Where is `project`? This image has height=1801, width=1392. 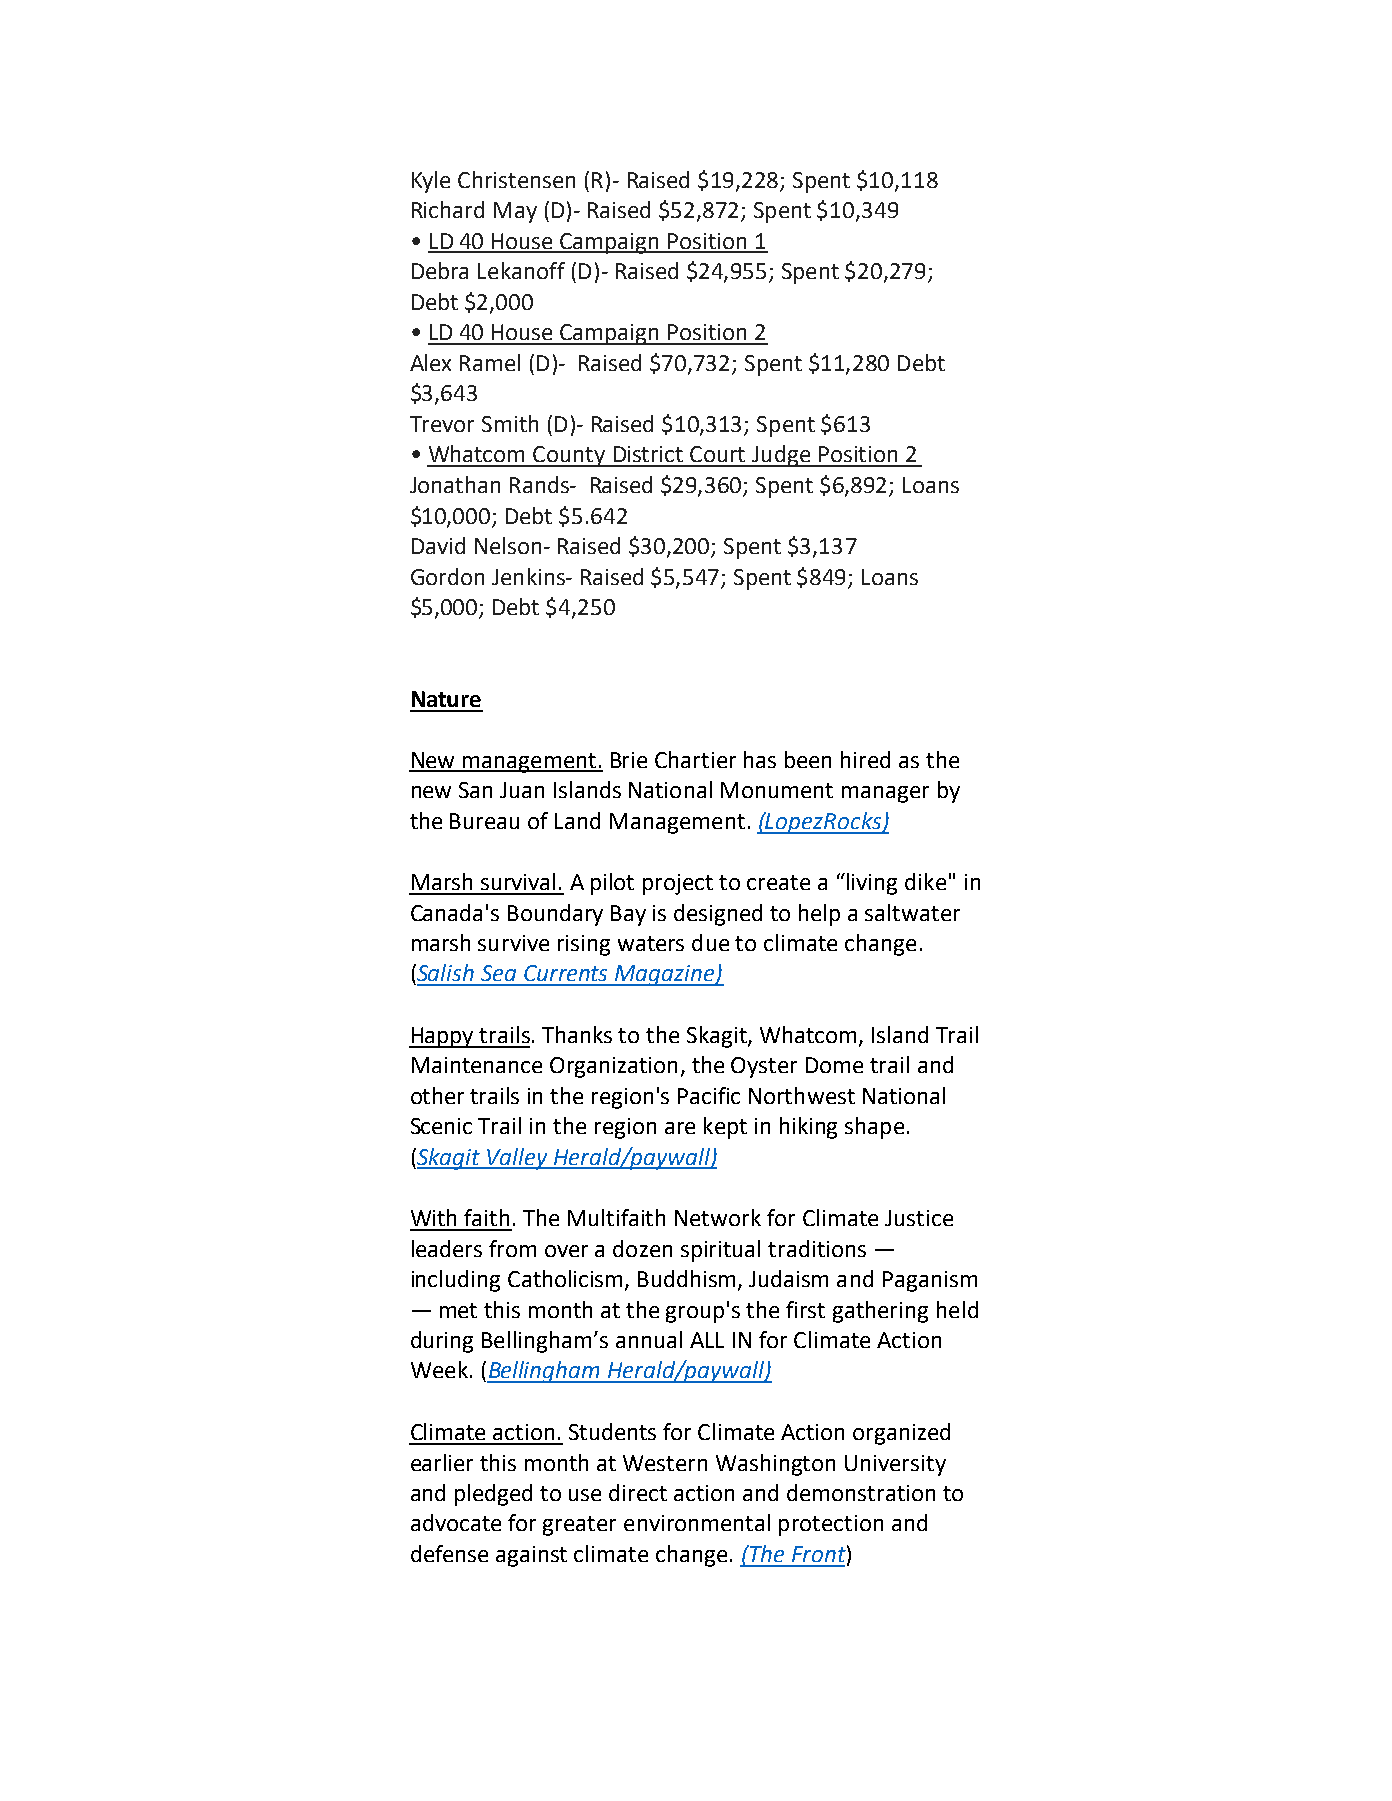
project is located at coordinates (678, 884).
